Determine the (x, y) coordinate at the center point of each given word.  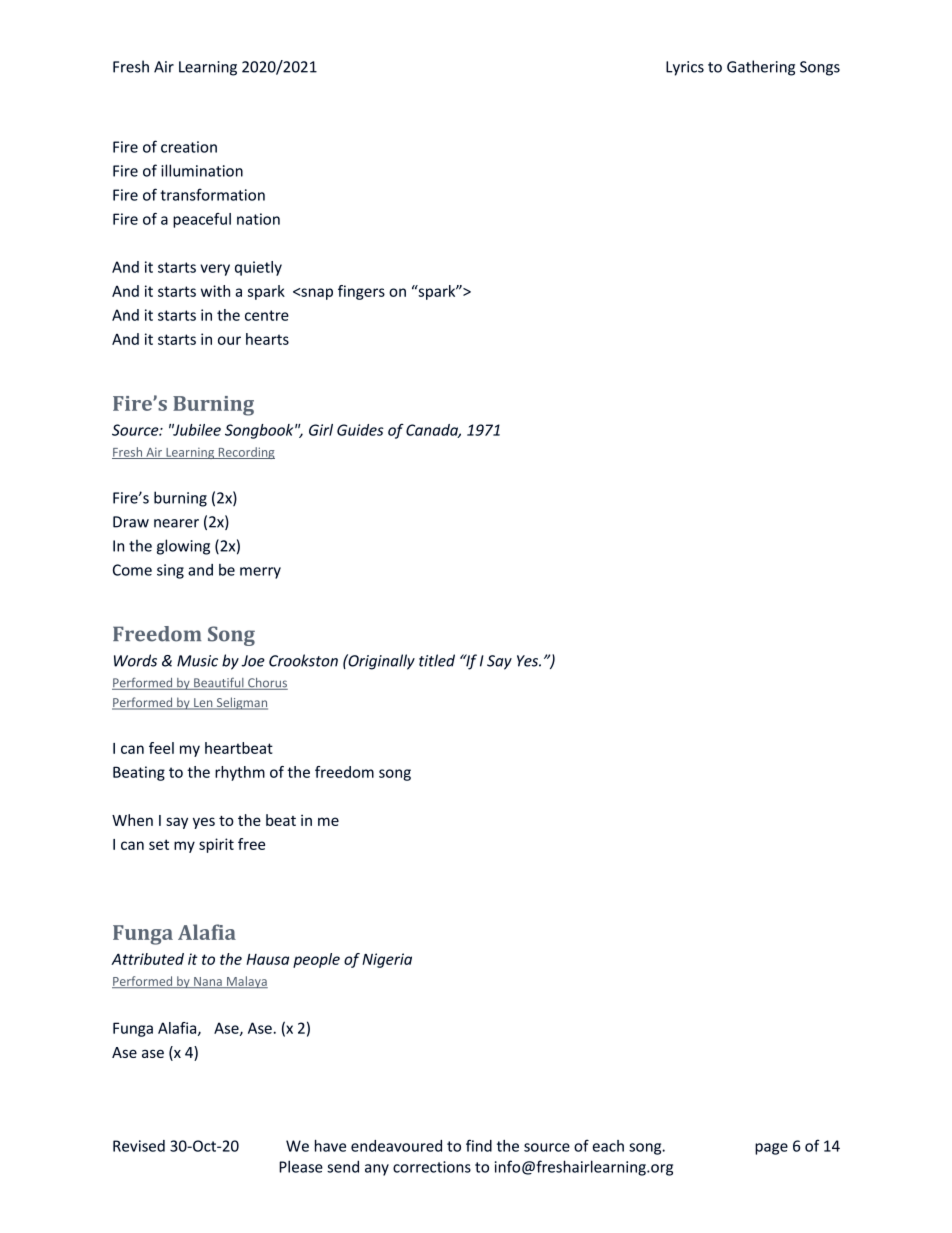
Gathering (761, 68)
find (479, 1145)
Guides (360, 430)
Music (197, 661)
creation (189, 147)
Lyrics (685, 68)
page (771, 1149)
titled (437, 660)
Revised (139, 1146)
